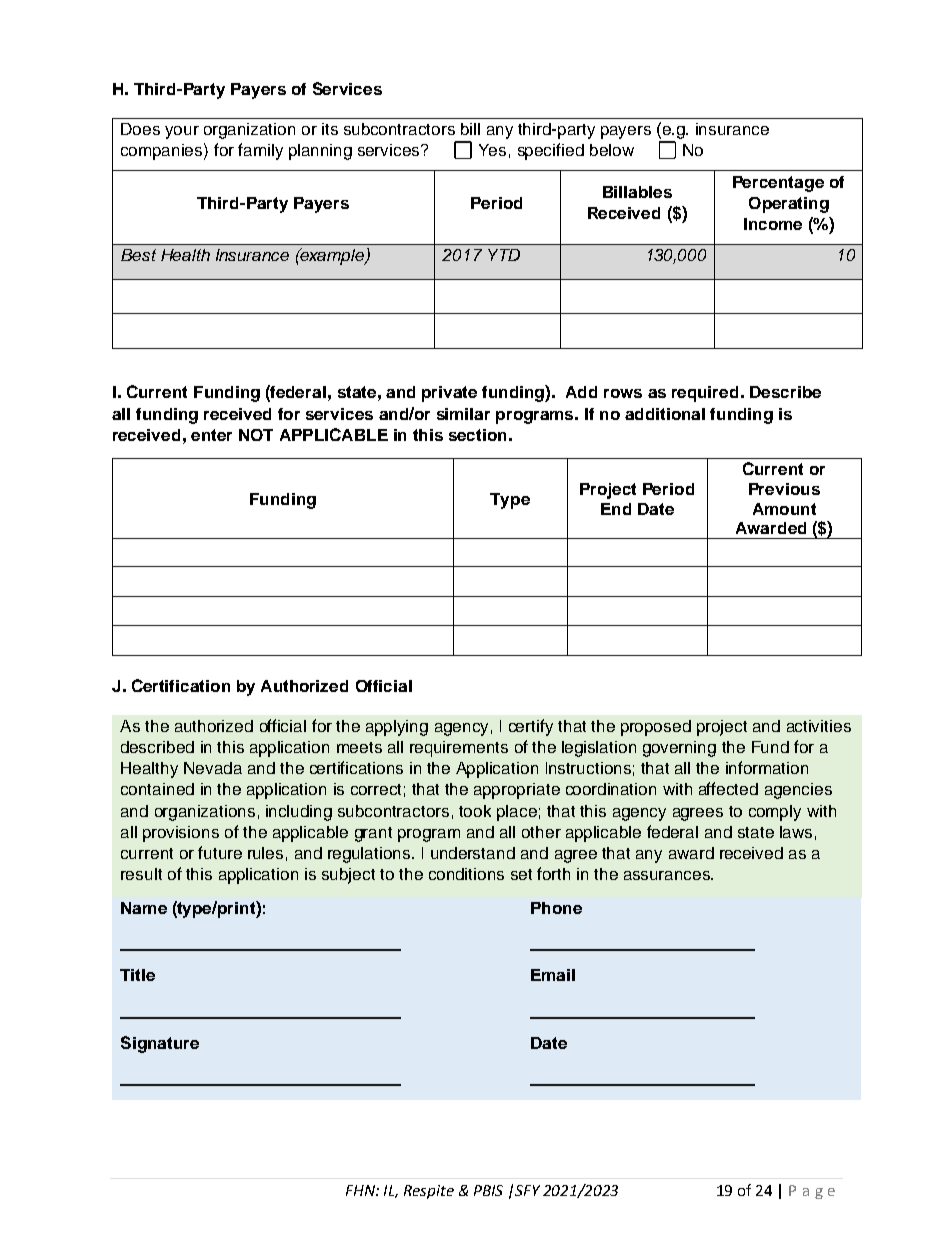 The image size is (952, 1233). What do you see at coordinates (492, 150) in the page?
I see `Yes` at bounding box center [492, 150].
